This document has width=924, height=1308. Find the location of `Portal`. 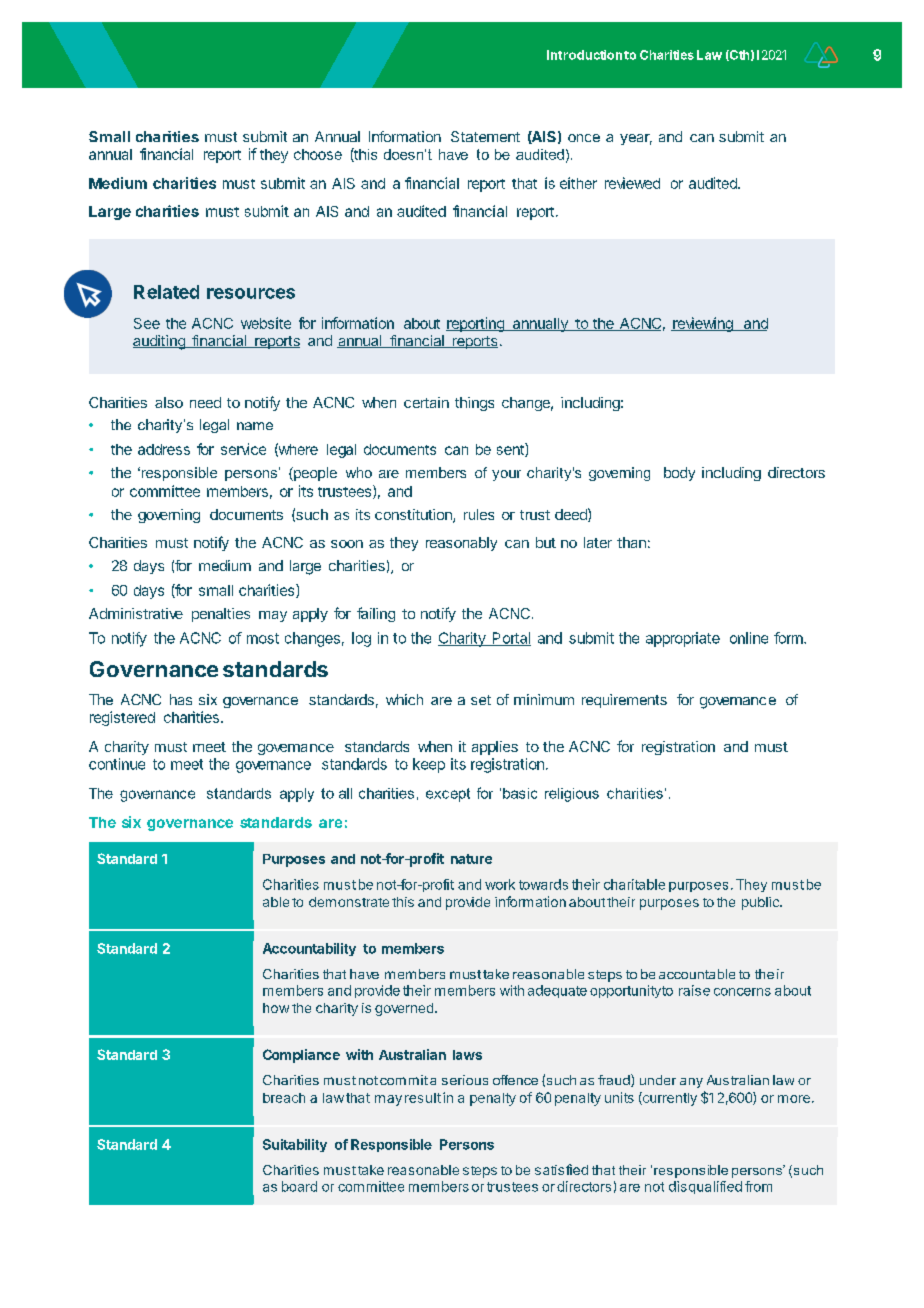

Portal is located at coordinates (510, 639).
